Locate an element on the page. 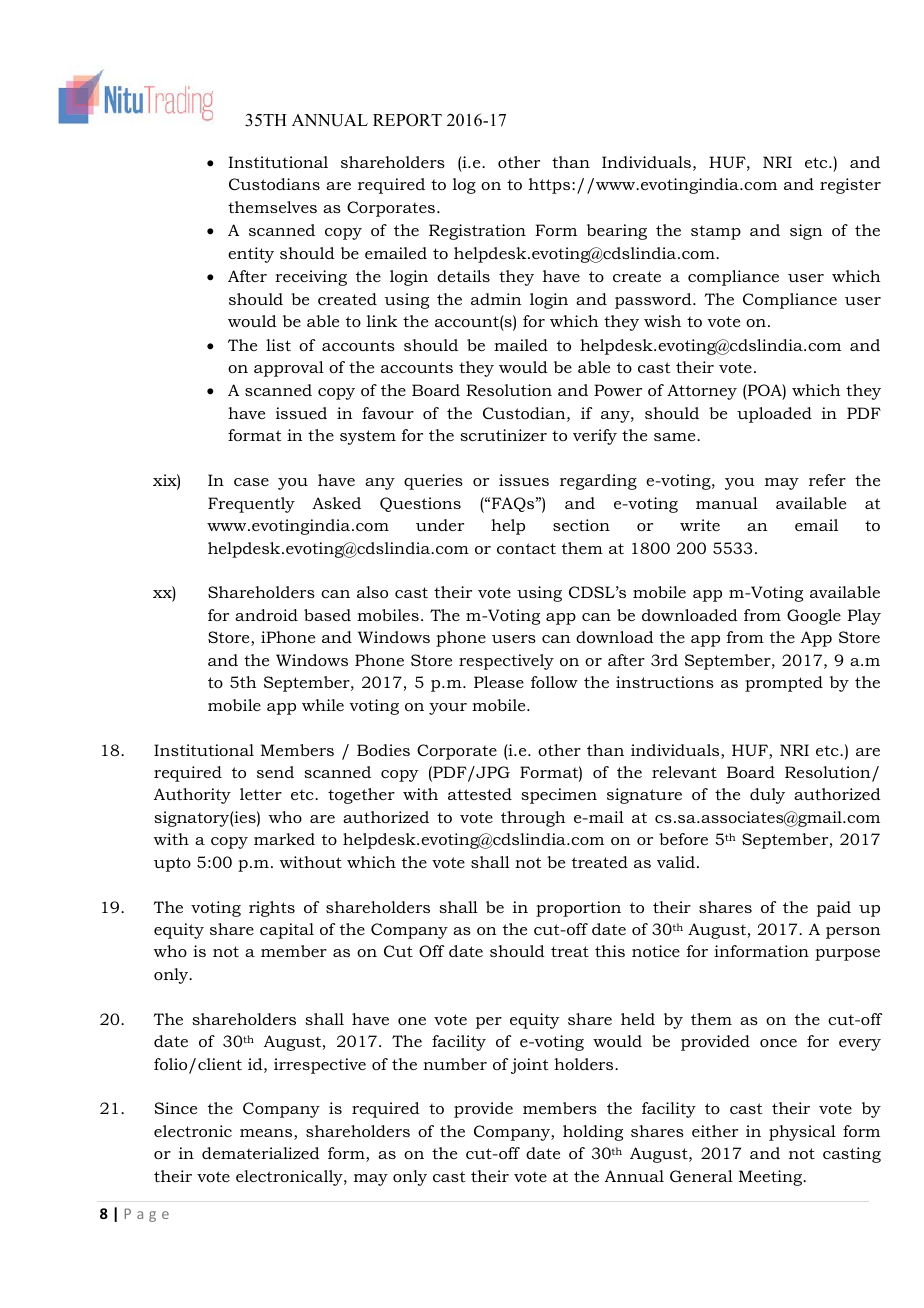 This document has width=924, height=1308. Meeting is located at coordinates (772, 1178).
